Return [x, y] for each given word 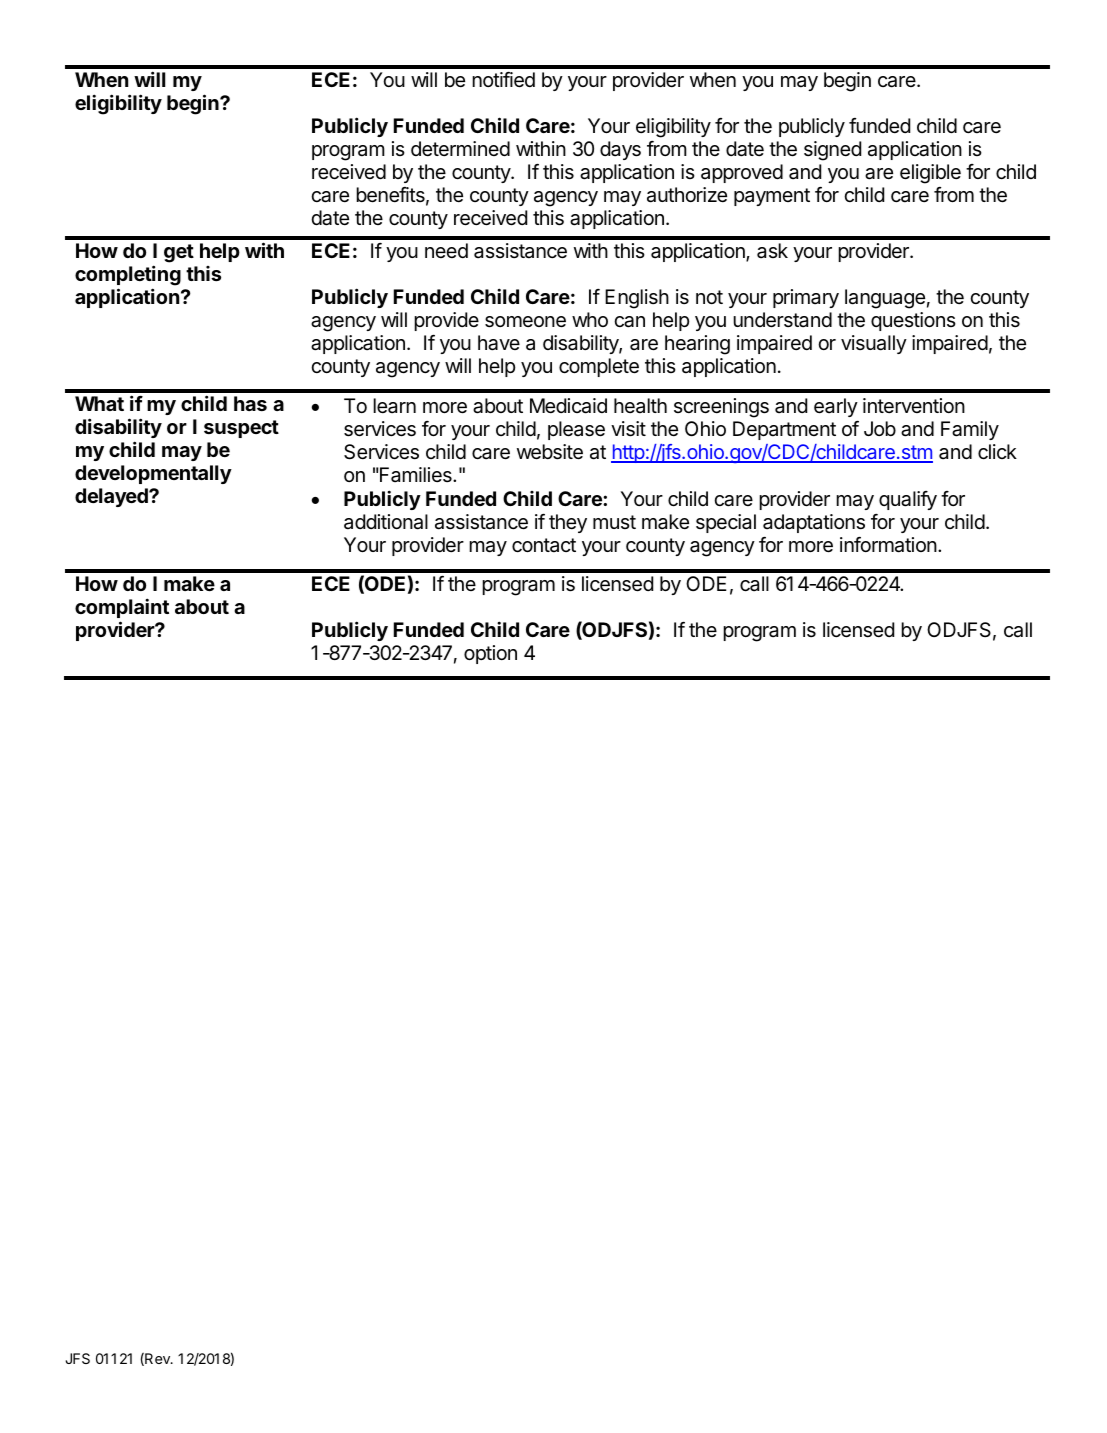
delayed [112, 497]
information [888, 545]
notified [503, 80]
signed [832, 151]
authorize [687, 195]
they [568, 523]
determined [460, 148]
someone [525, 322]
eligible [930, 174]
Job [880, 428]
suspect [241, 429]
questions [913, 321]
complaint [122, 608]
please [576, 430]
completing [128, 277]
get [179, 253]
